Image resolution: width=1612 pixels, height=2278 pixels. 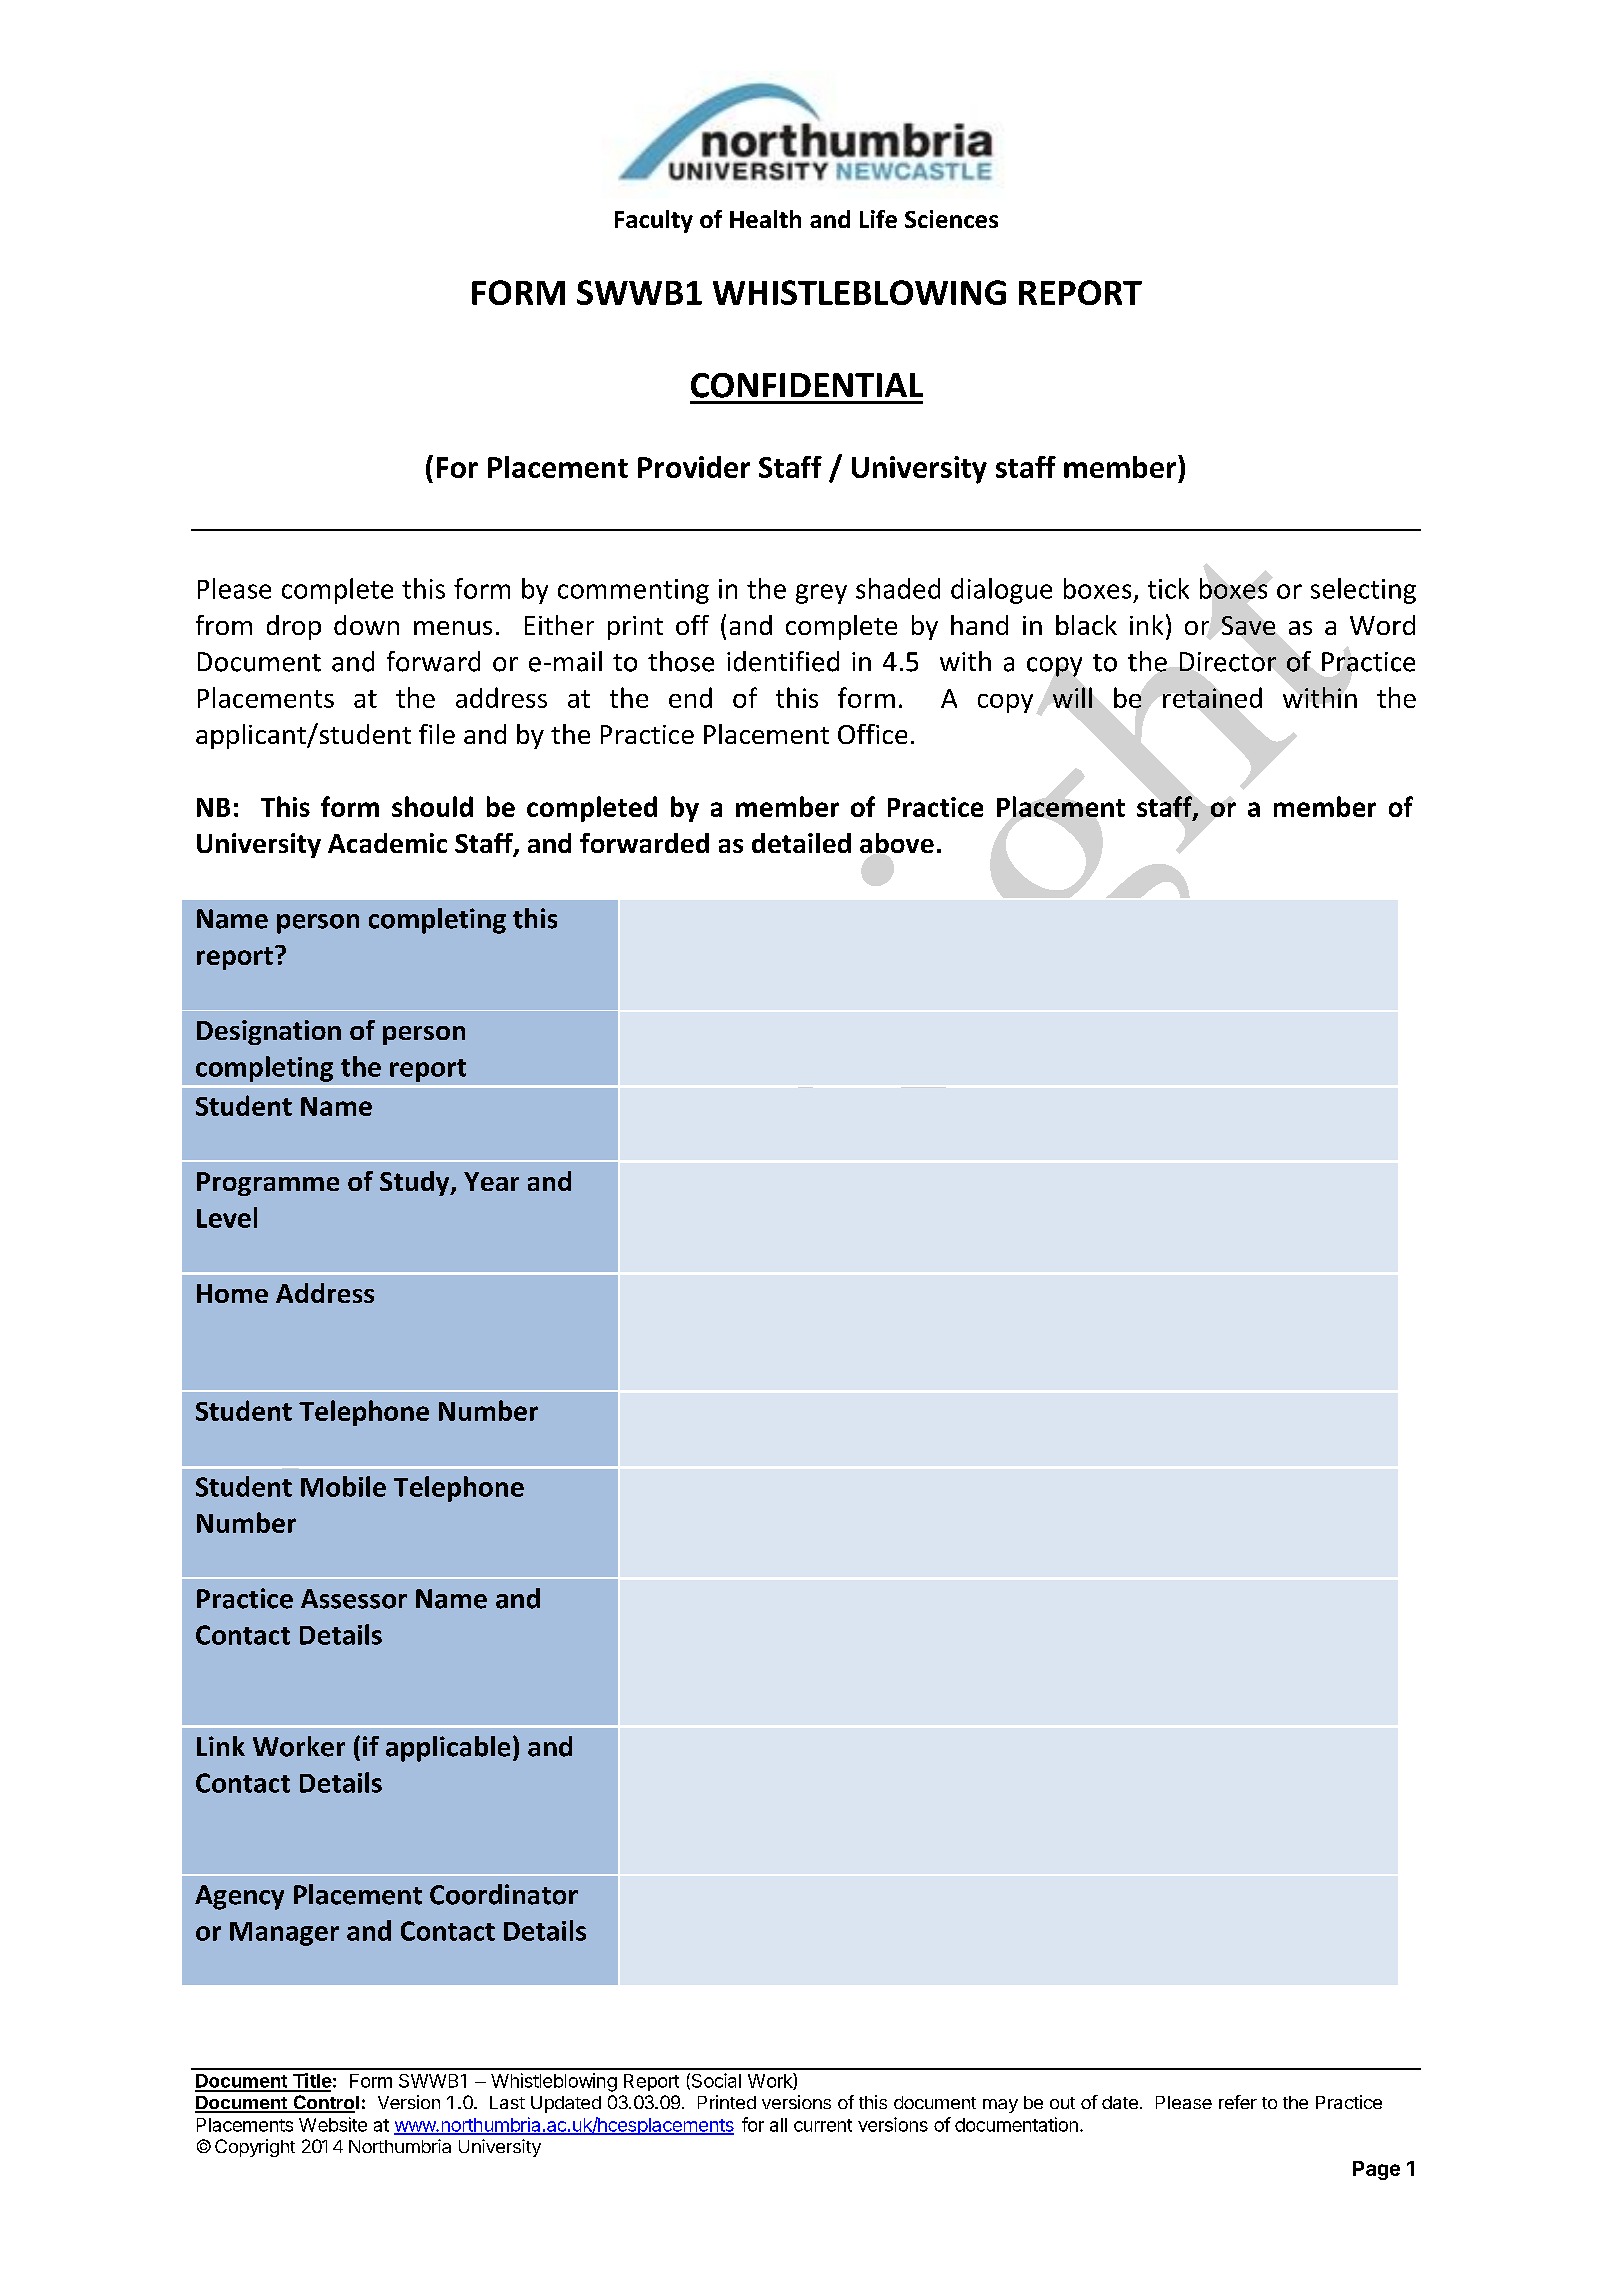 What do you see at coordinates (416, 1183) in the screenshot?
I see `Study` at bounding box center [416, 1183].
